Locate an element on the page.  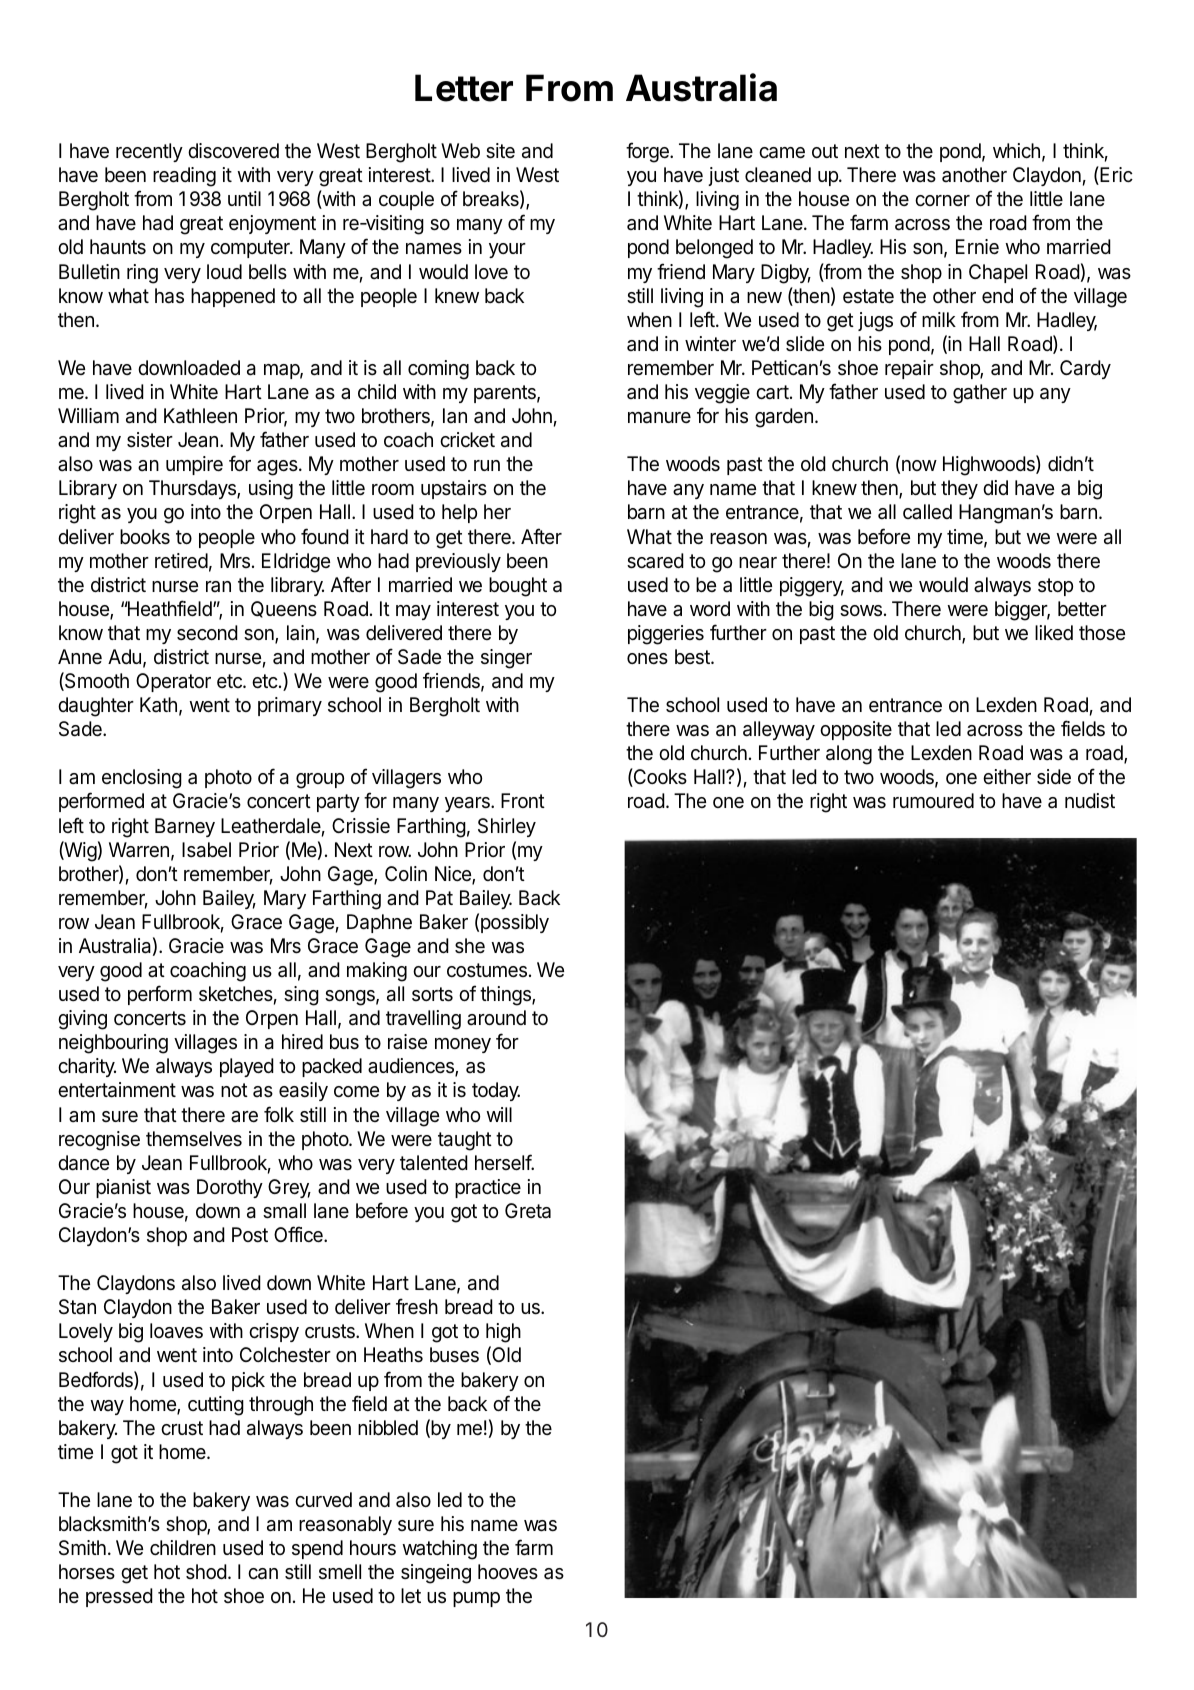
today is located at coordinates (496, 1091).
